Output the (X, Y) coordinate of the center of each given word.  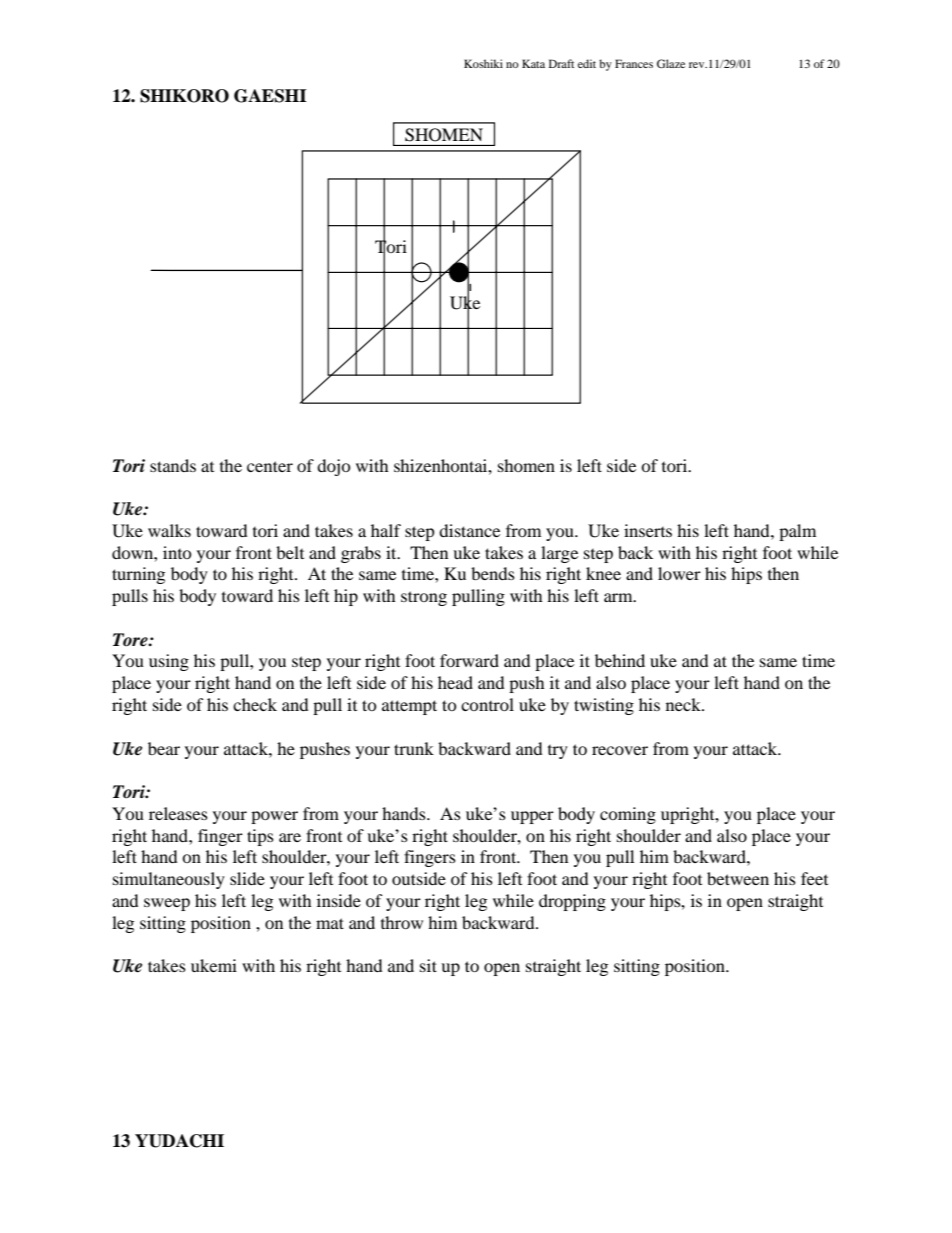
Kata (533, 63)
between (738, 878)
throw (402, 922)
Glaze (671, 63)
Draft (561, 63)
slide (247, 878)
